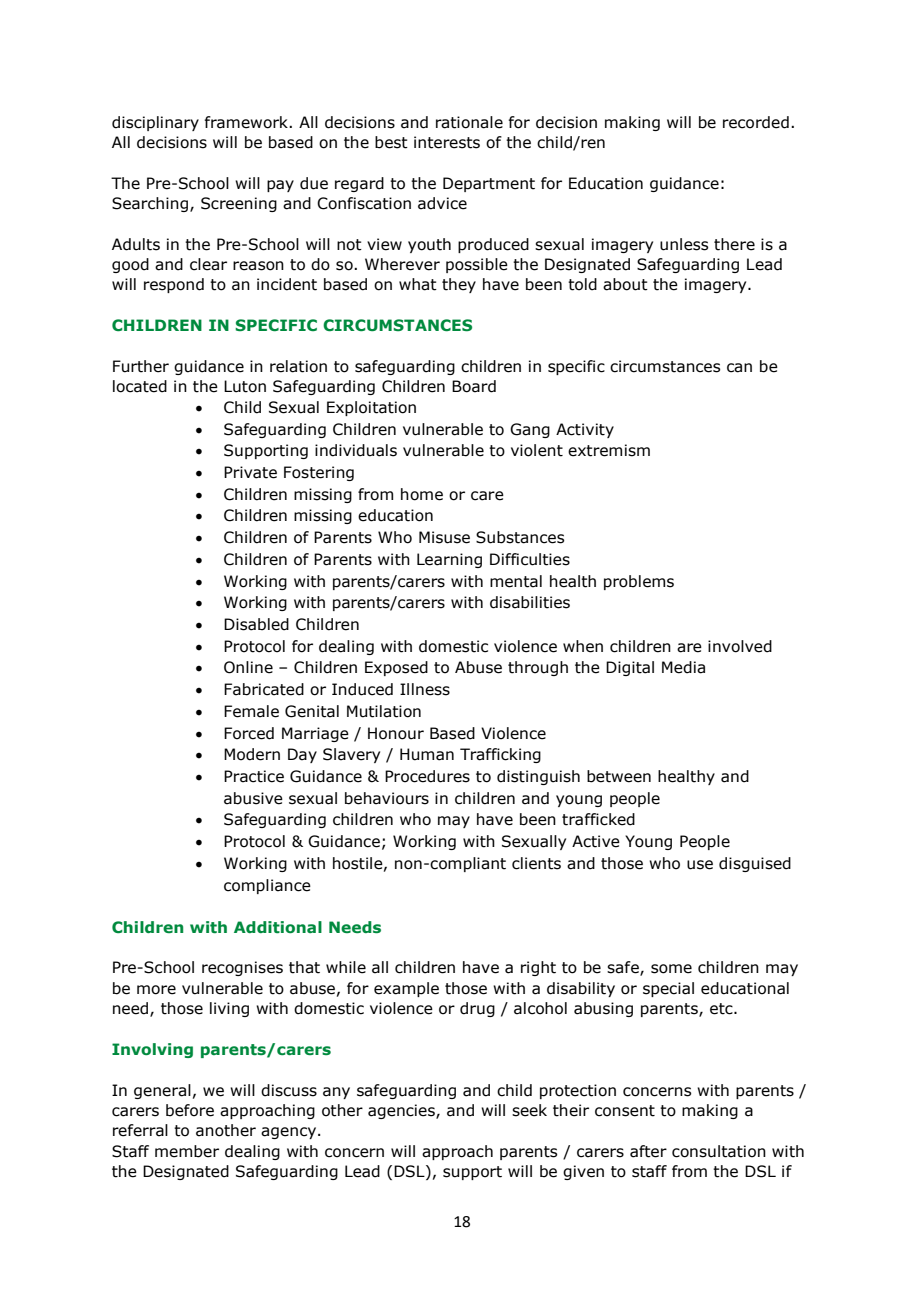  I want to click on Private, so click(250, 472).
